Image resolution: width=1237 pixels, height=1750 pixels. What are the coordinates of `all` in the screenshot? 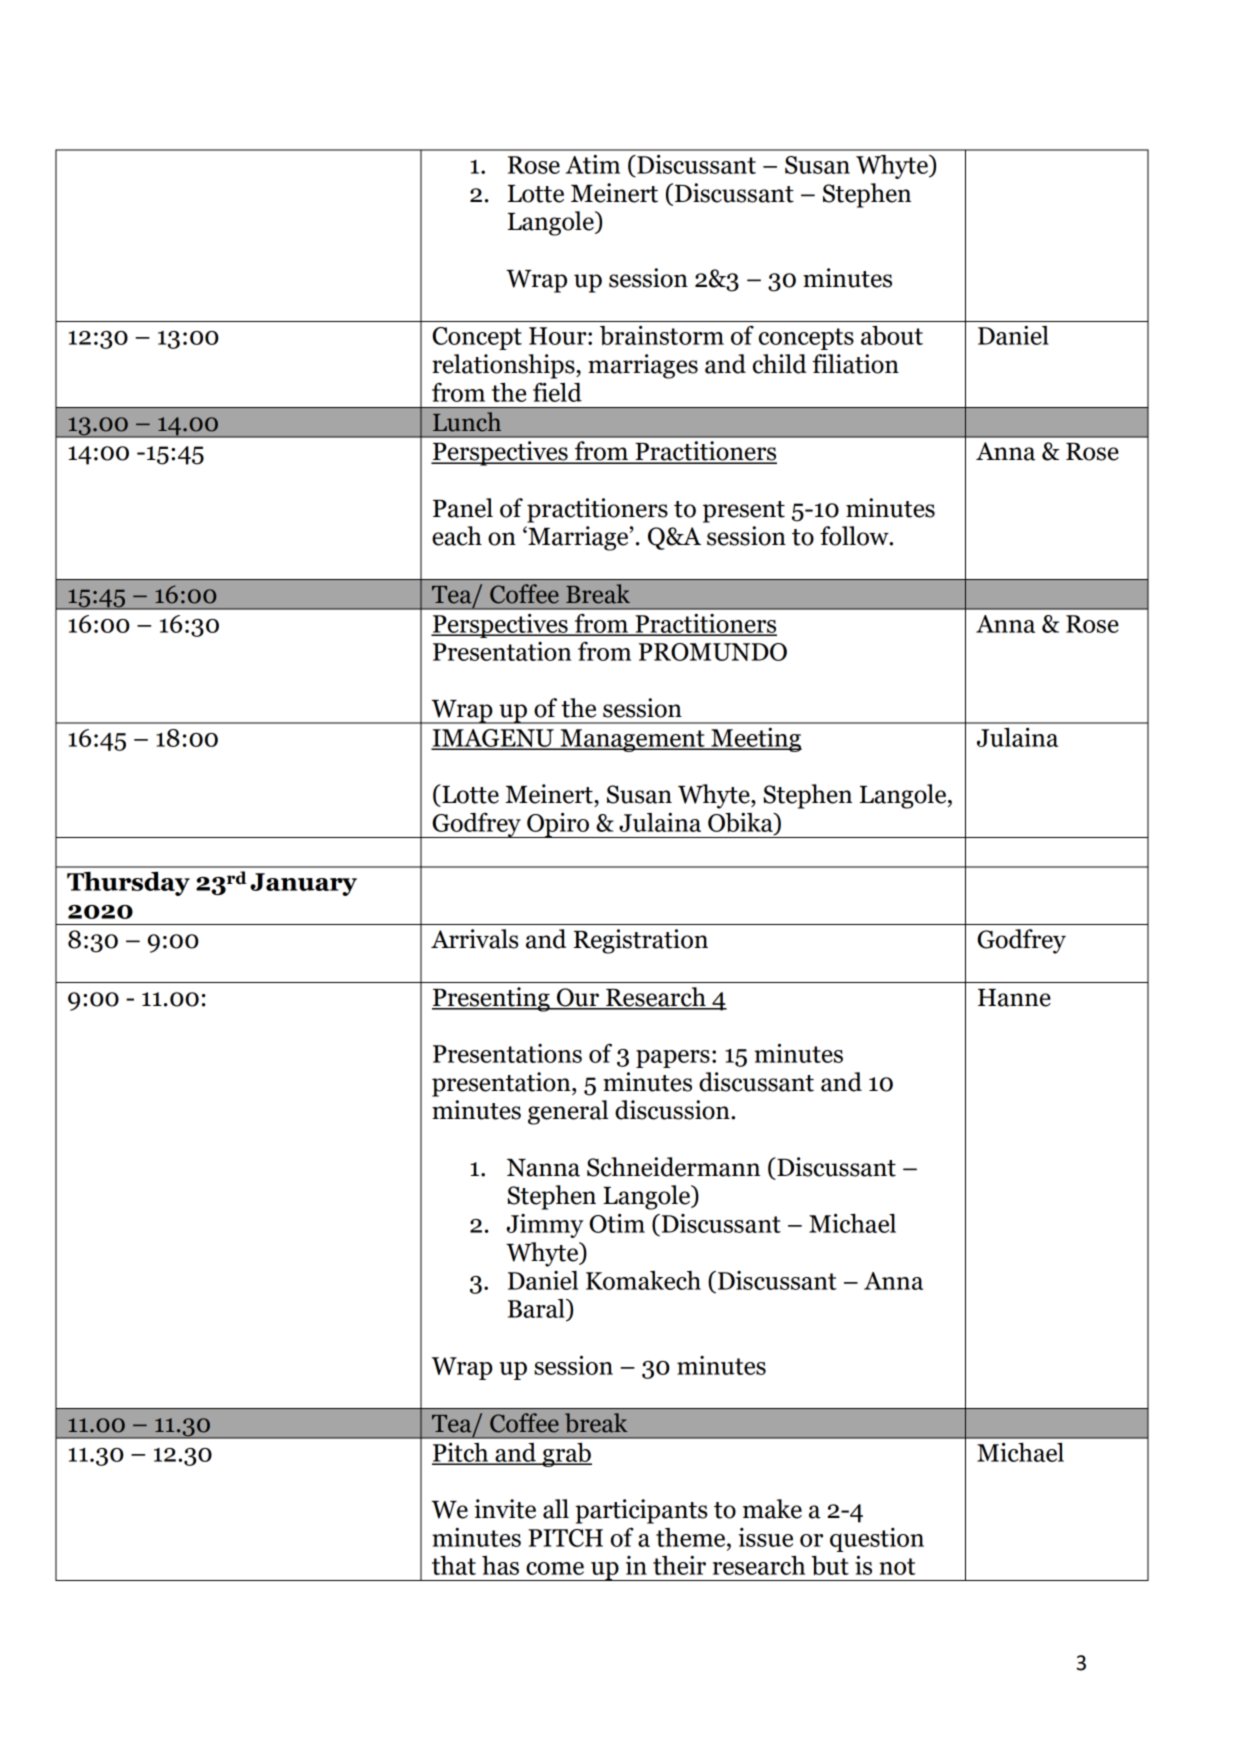 It's located at (556, 1509).
